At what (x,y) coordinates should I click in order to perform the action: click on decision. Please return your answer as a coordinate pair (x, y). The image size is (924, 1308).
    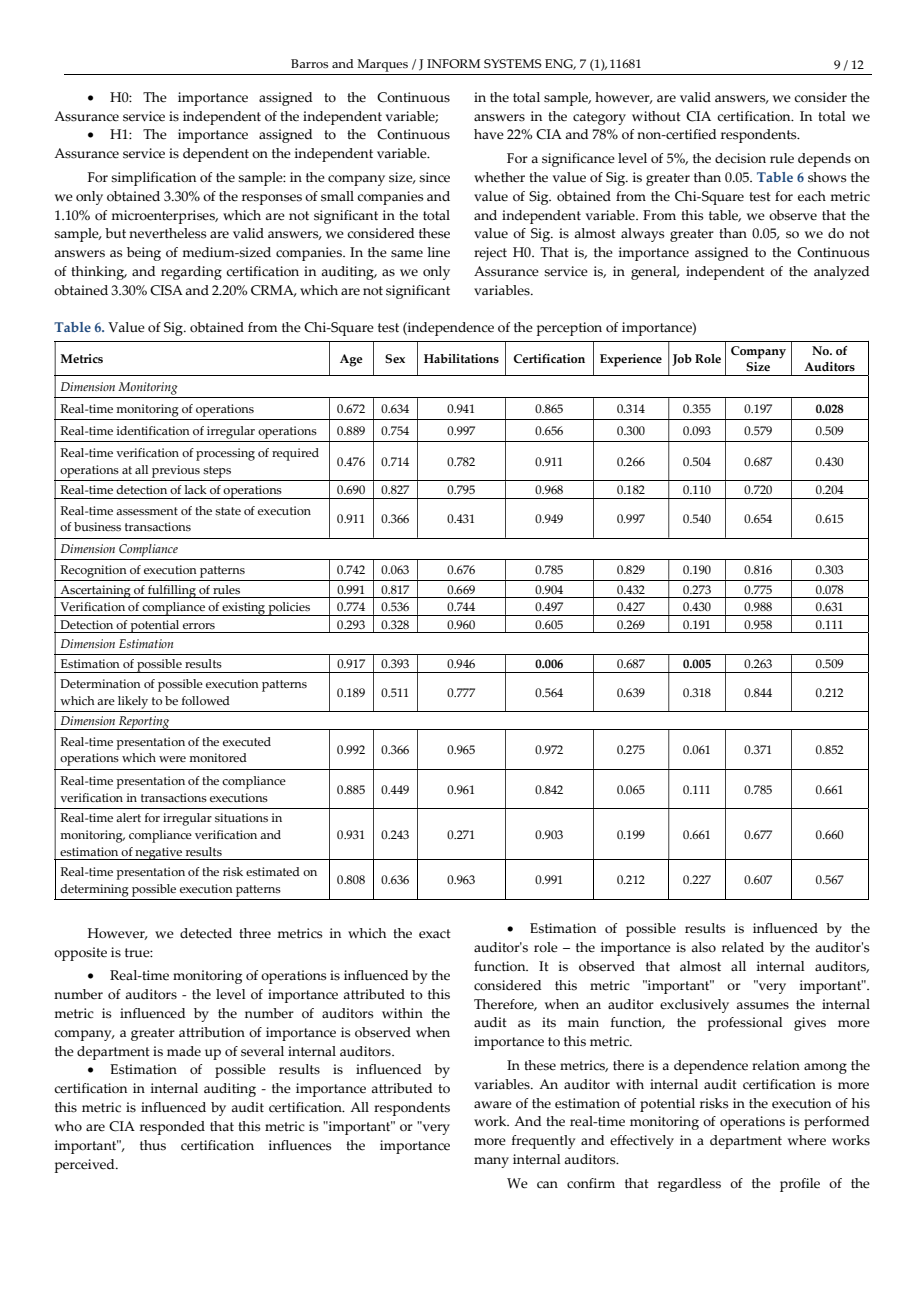
    Looking at the image, I should click on (740, 158).
